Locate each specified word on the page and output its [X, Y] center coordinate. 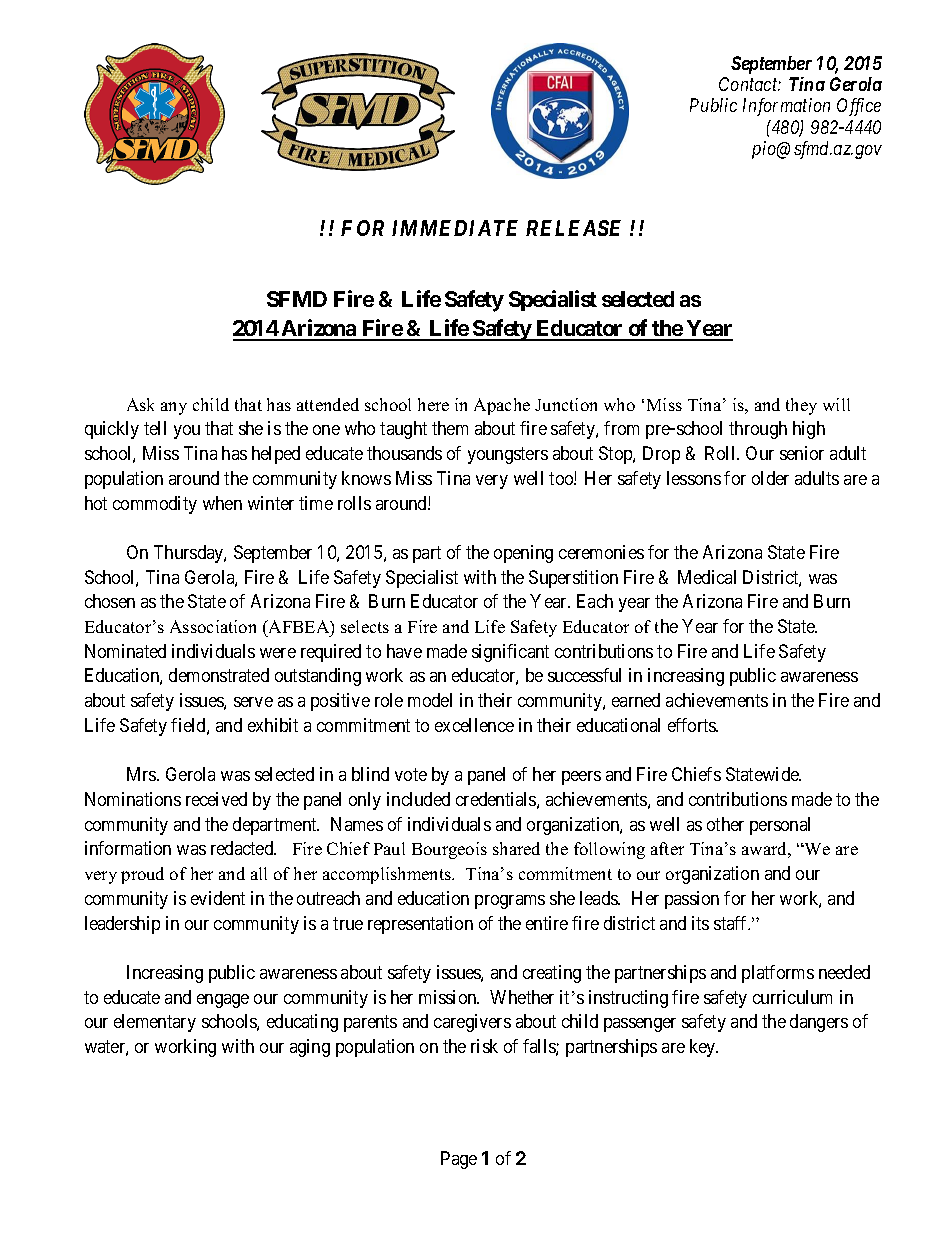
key [704, 1048]
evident [218, 898]
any [174, 408]
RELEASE [573, 228]
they [801, 406]
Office [859, 107]
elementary [155, 1023]
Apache [502, 406]
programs [510, 902]
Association [213, 626]
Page [459, 1160]
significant [510, 653]
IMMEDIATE [455, 228]
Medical [707, 577]
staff [732, 923]
